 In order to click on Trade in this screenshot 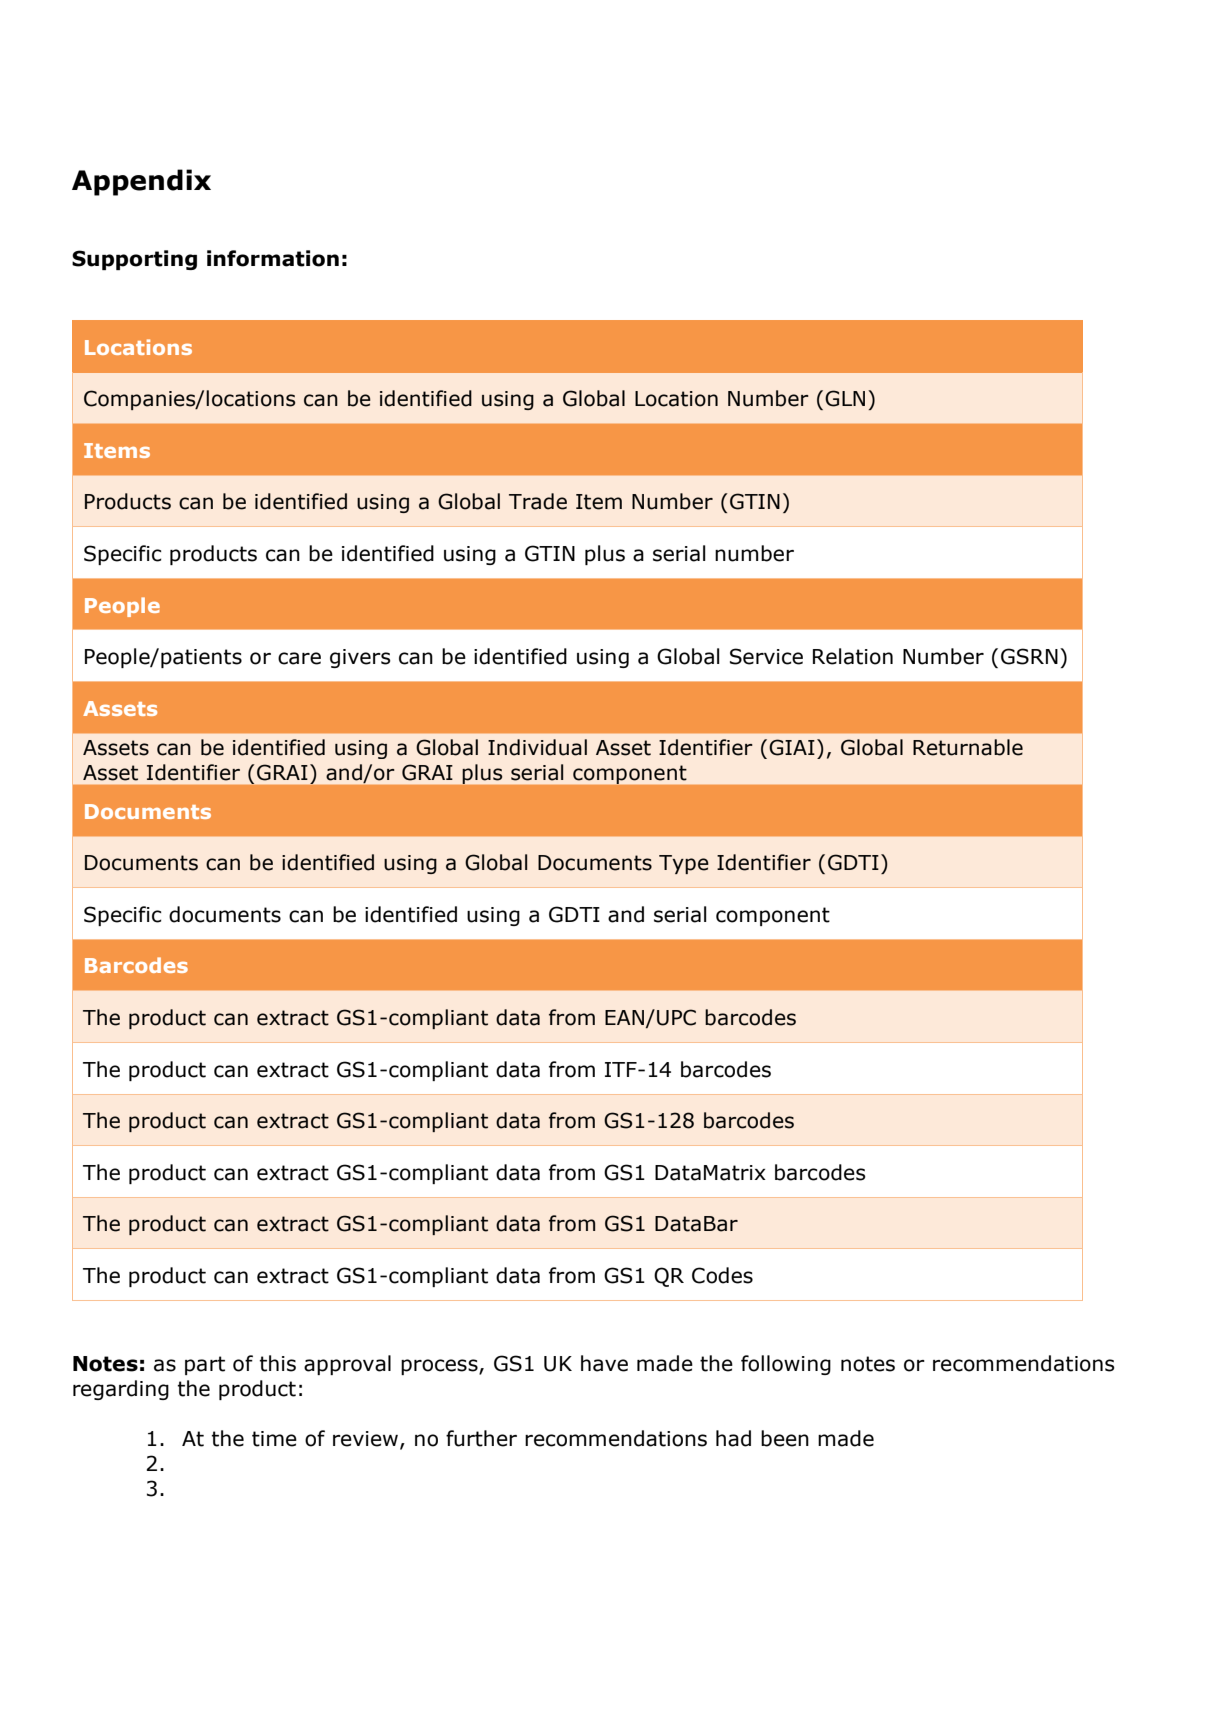, I will do `click(538, 501)`.
